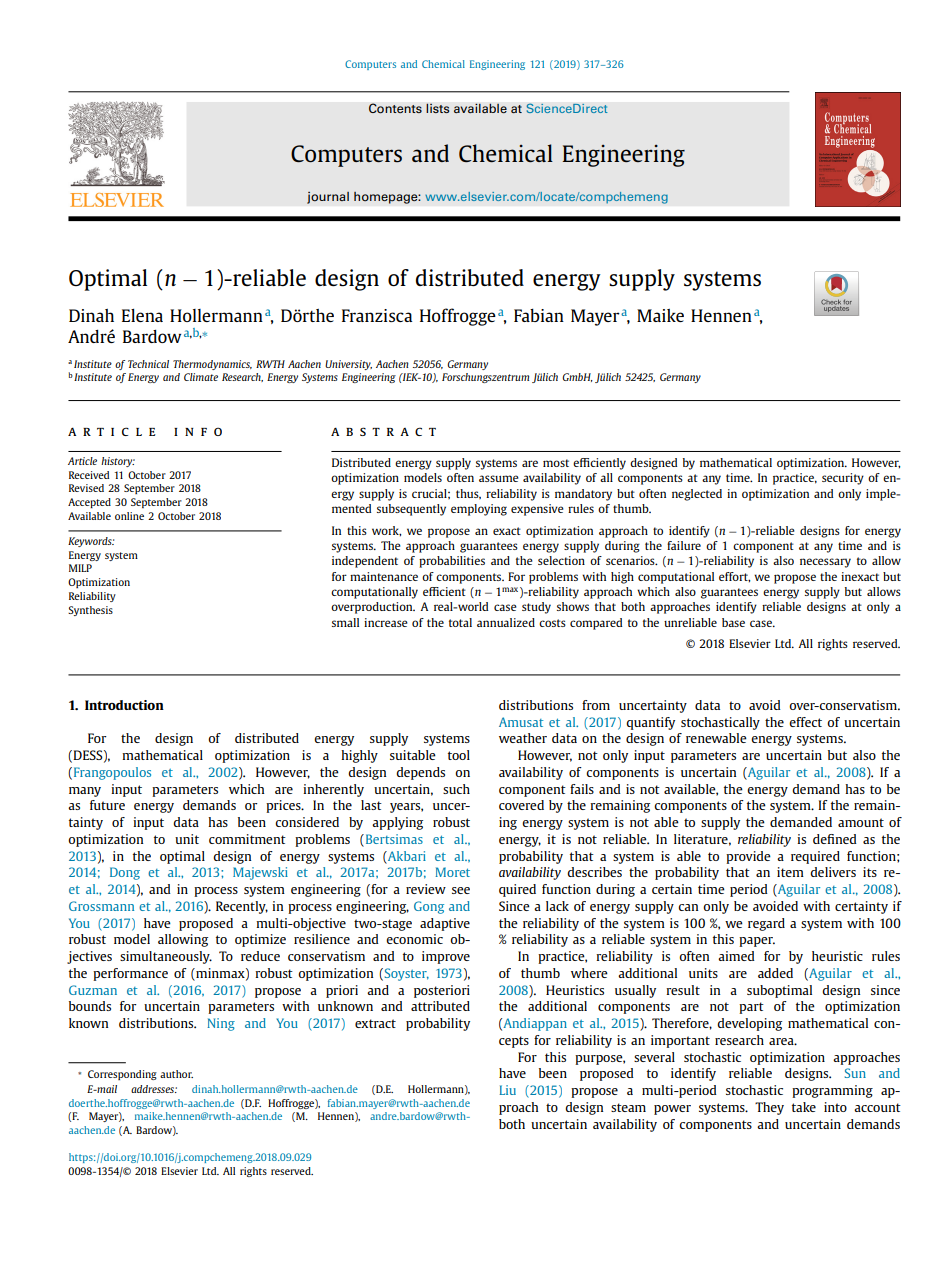  I want to click on lists, so click(438, 108).
